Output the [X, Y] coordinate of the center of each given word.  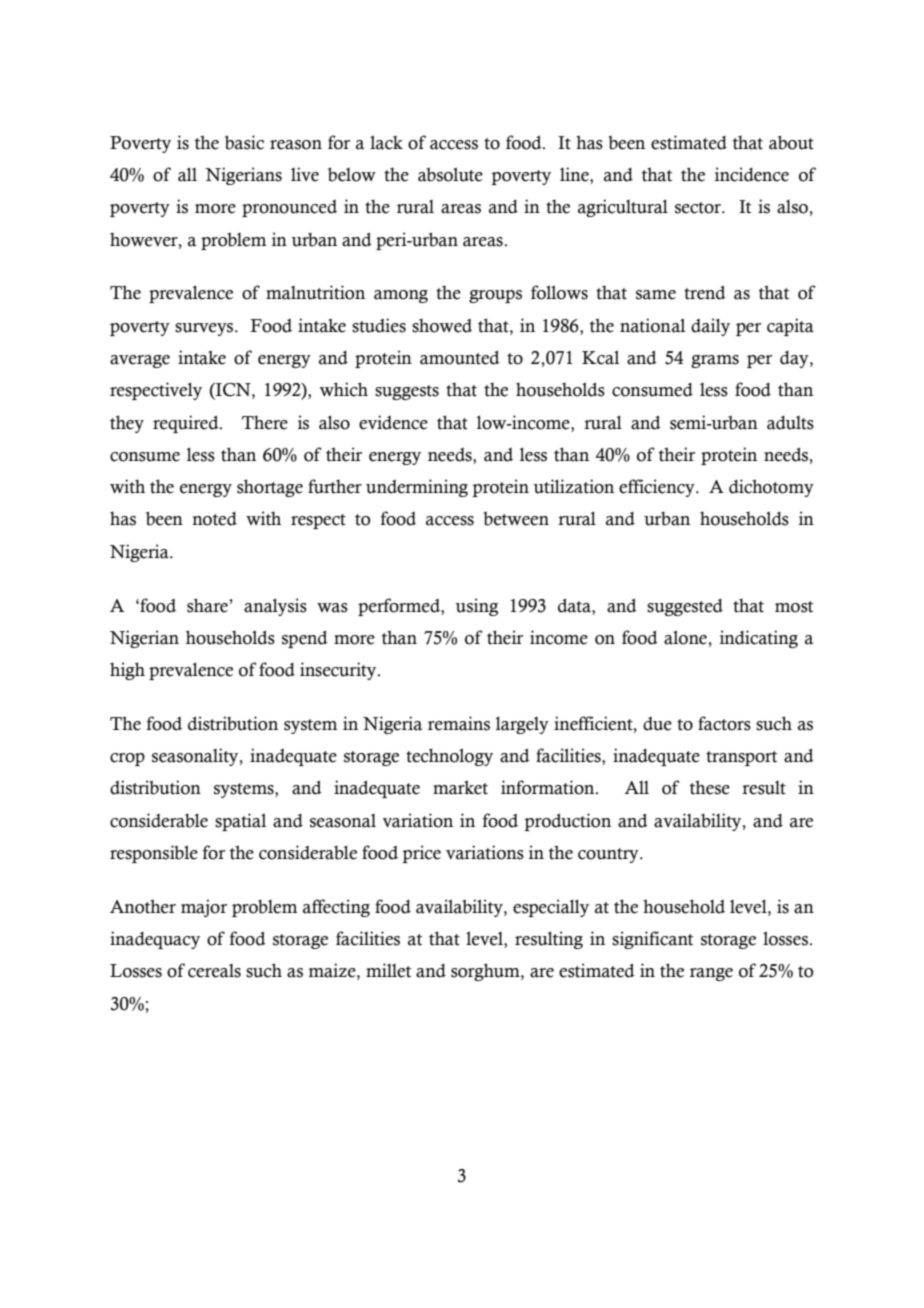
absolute [450, 174]
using [476, 607]
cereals [214, 971]
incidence [752, 174]
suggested [685, 607]
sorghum [486, 972]
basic [244, 142]
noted [214, 519]
